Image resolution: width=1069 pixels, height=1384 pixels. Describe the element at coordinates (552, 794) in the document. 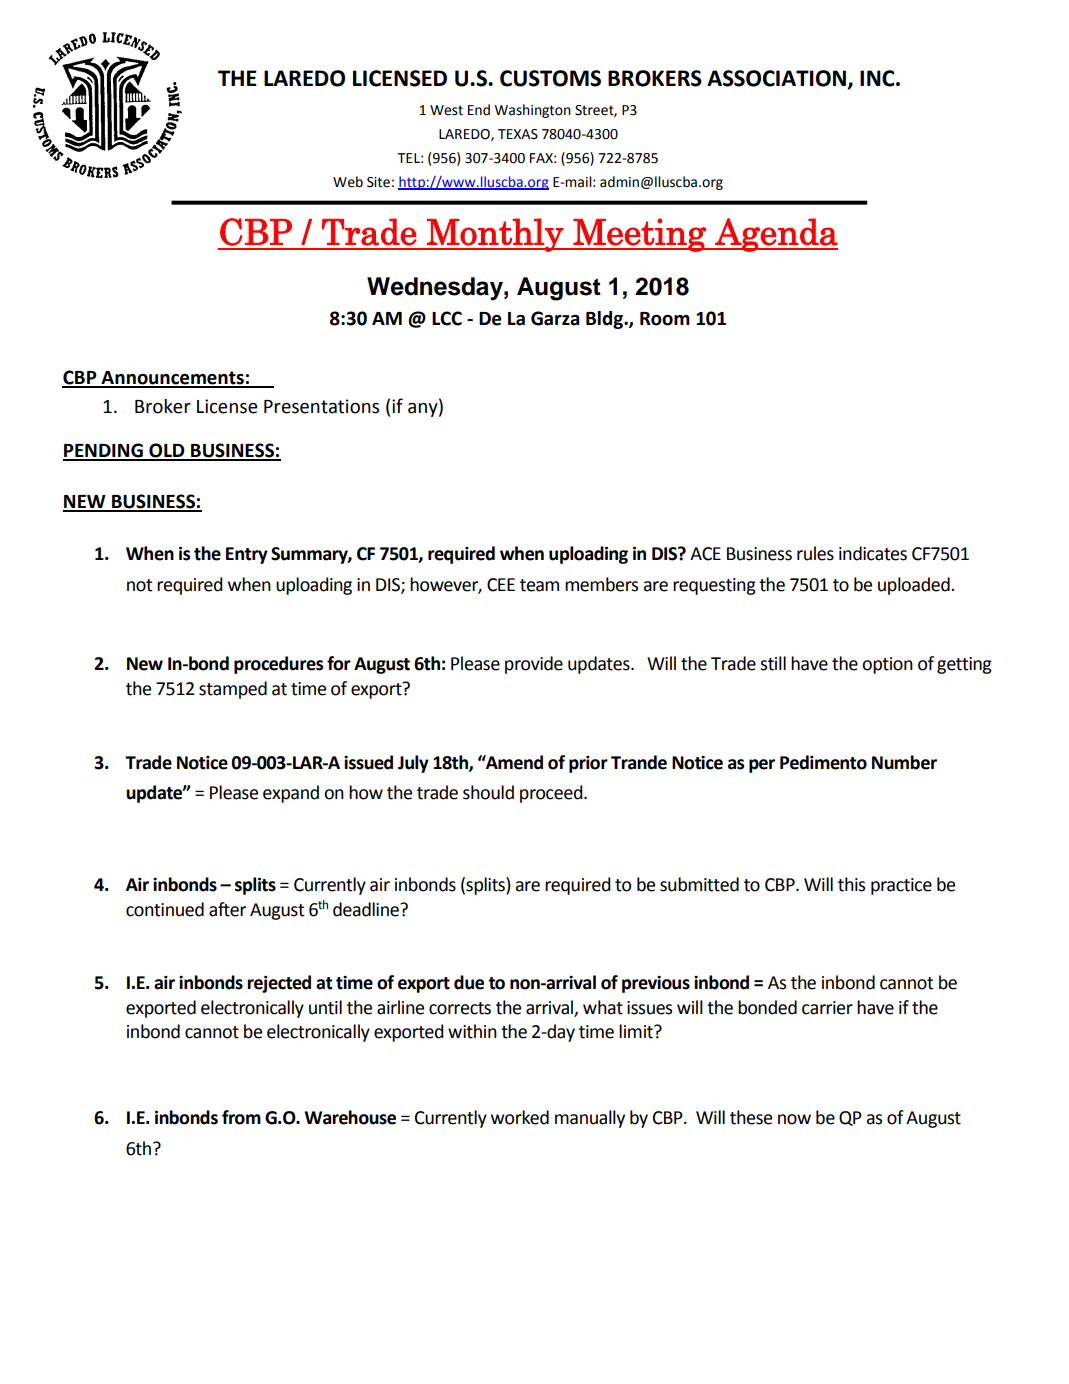

I see `proceed` at that location.
